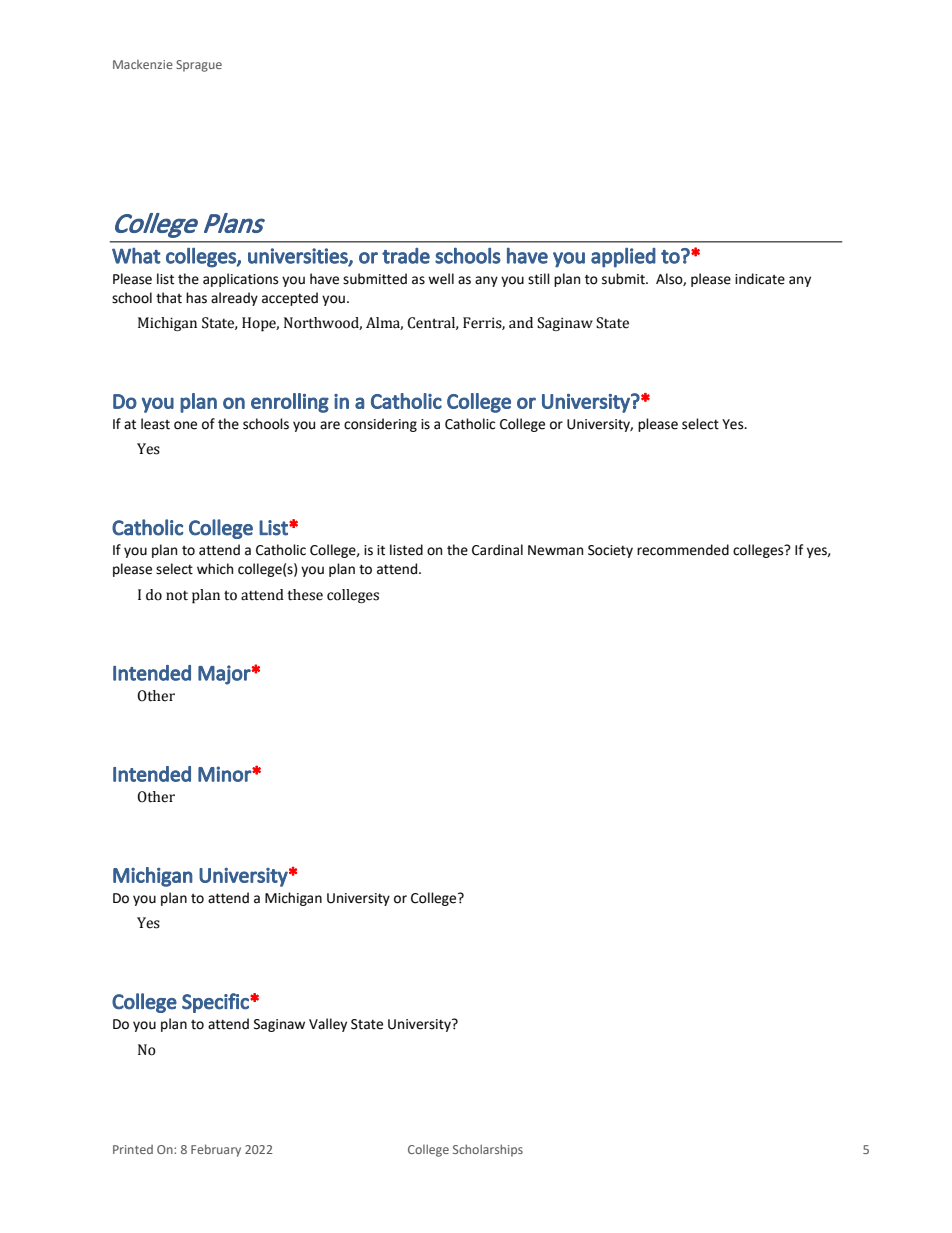  What do you see at coordinates (216, 1150) in the screenshot?
I see `February` at bounding box center [216, 1150].
